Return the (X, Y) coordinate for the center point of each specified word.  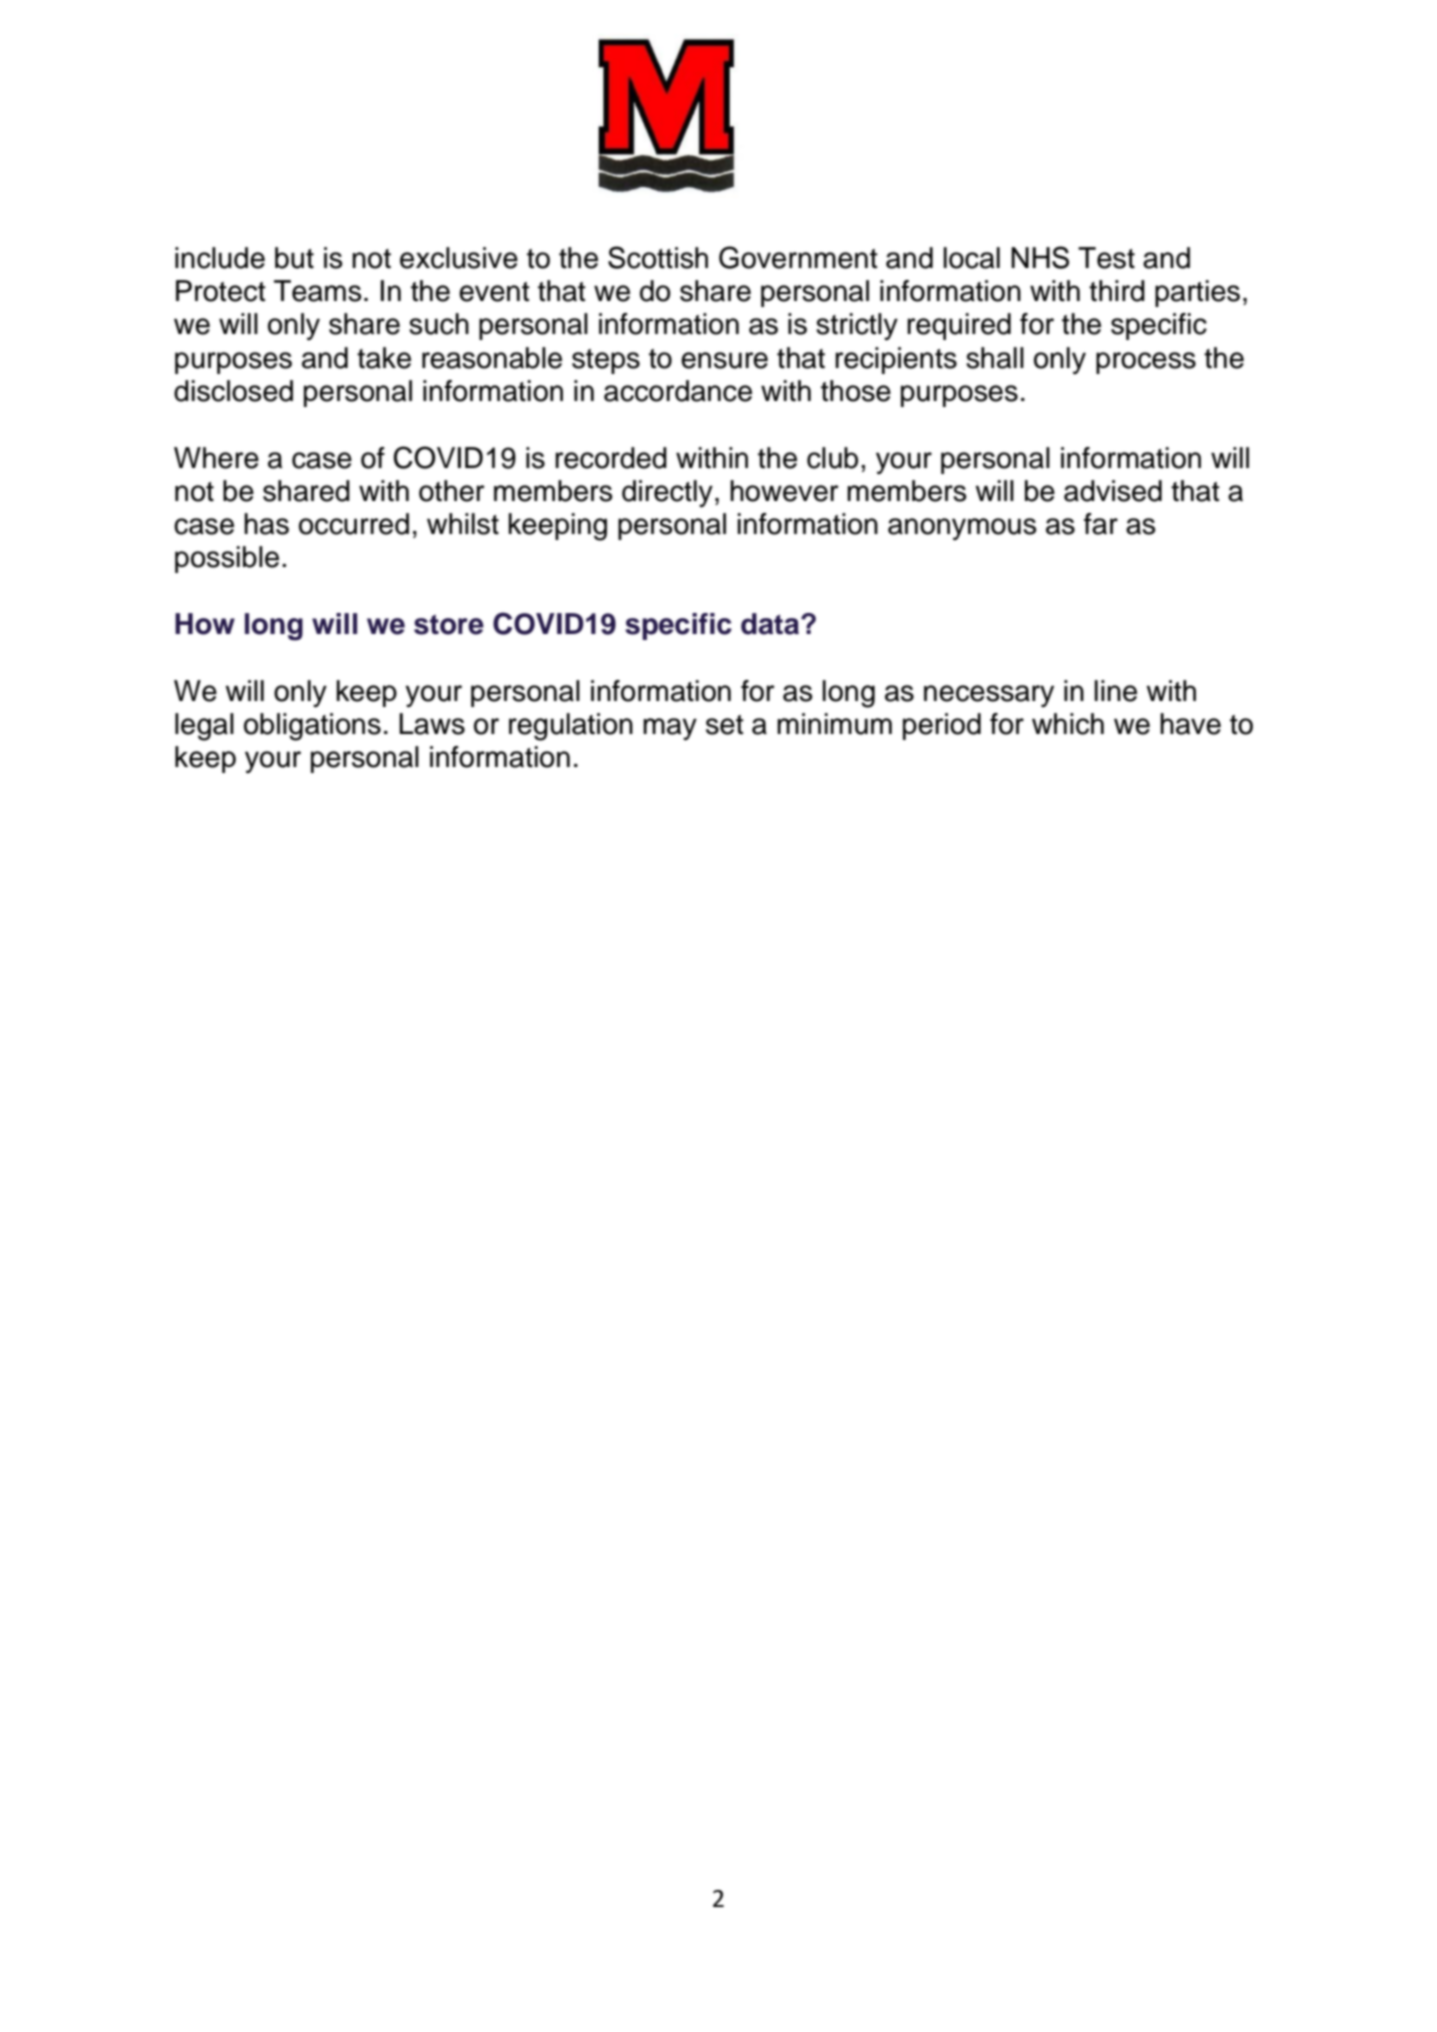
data (771, 624)
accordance (678, 391)
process (1146, 363)
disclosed (233, 391)
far (1101, 524)
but (294, 258)
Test (1106, 258)
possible (227, 559)
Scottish (658, 257)
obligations (312, 727)
